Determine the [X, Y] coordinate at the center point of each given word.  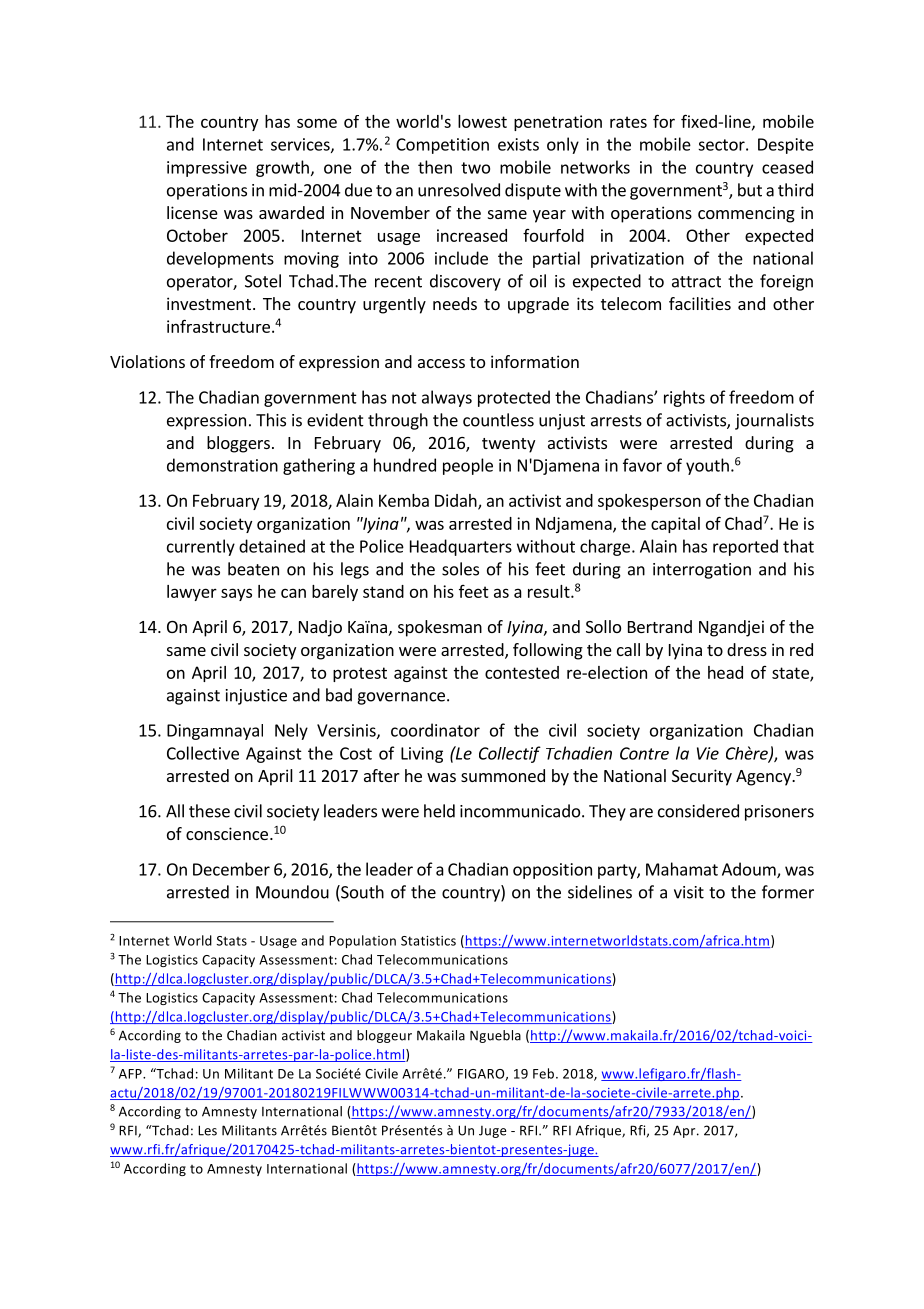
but [750, 190]
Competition [442, 146]
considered [698, 811]
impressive [207, 169]
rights [684, 398]
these [209, 811]
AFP [131, 1074]
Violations [147, 361]
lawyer [192, 593]
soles [460, 569]
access [441, 363]
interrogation [702, 571]
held [439, 811]
